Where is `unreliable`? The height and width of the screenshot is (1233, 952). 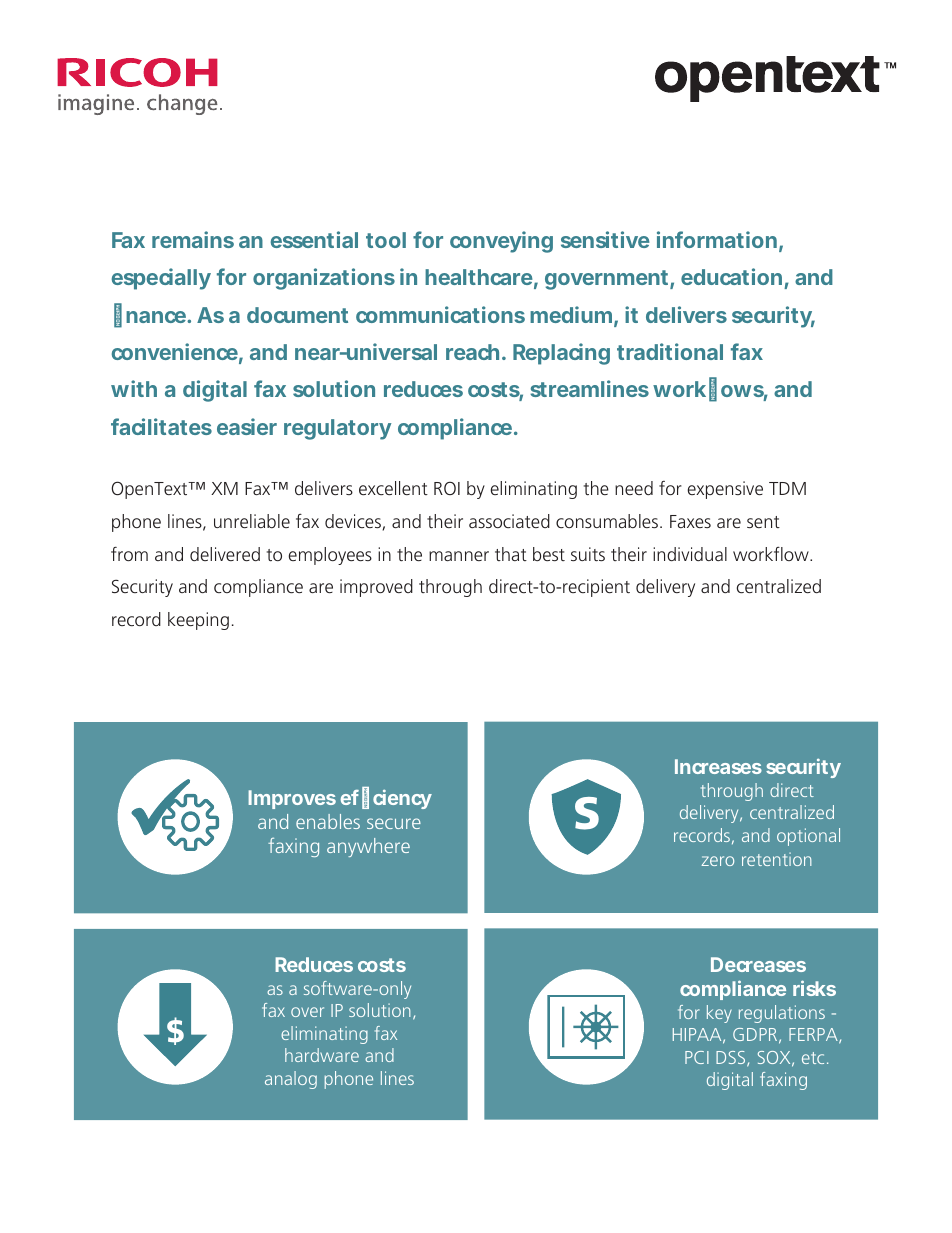
unreliable is located at coordinates (252, 521).
